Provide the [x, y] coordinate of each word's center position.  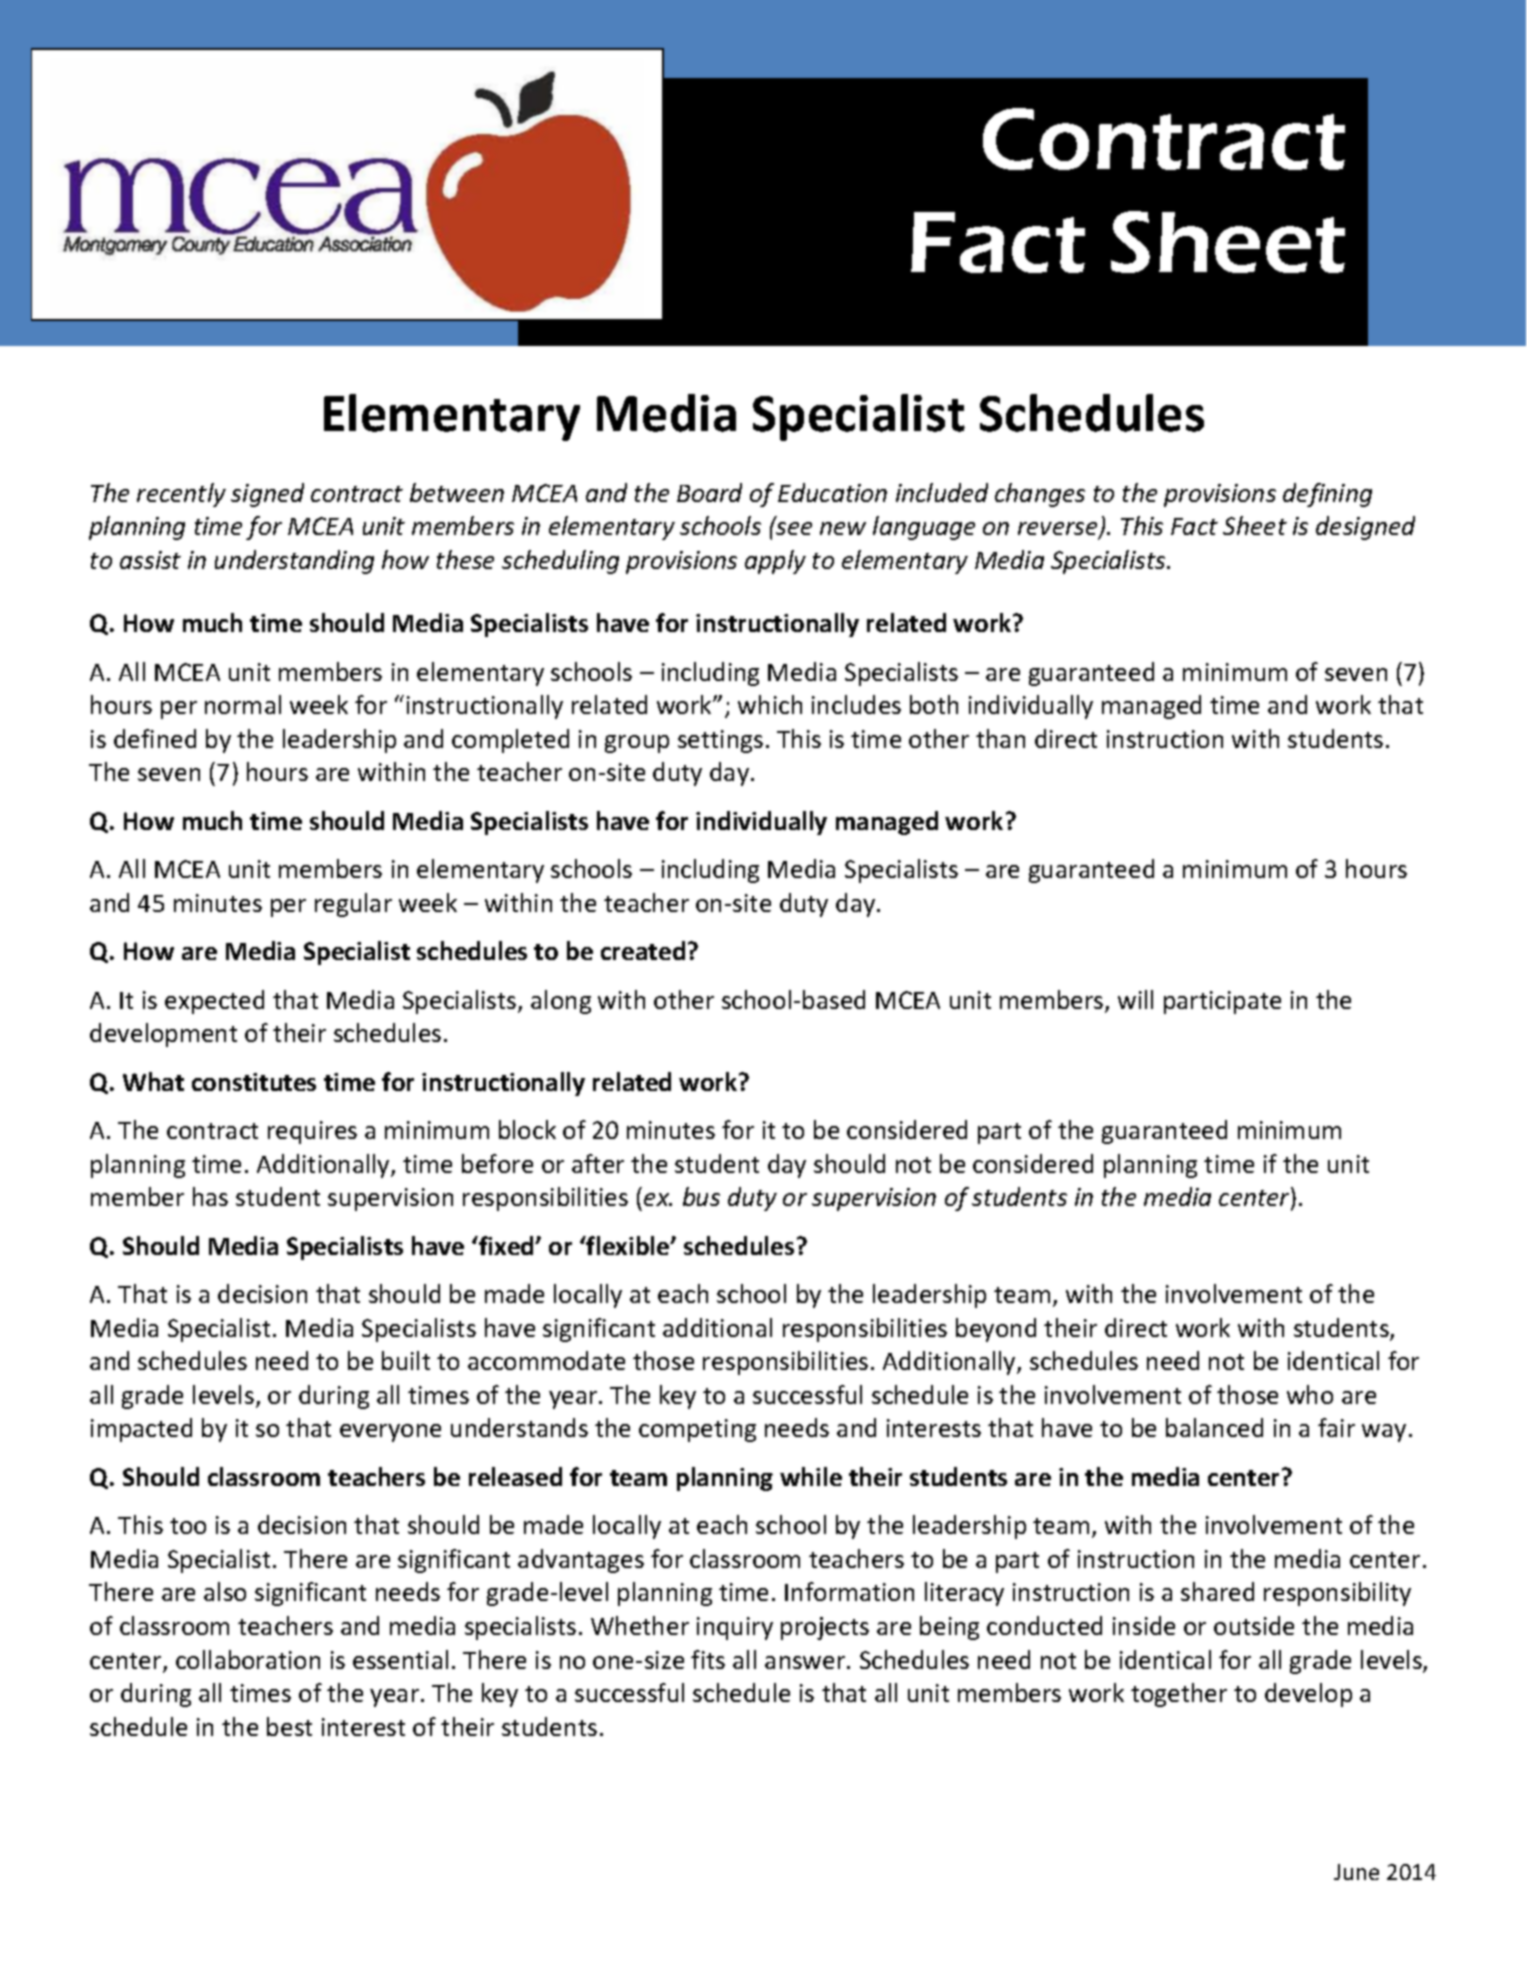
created [643, 950]
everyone [390, 1433]
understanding [294, 562]
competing [697, 1430]
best [289, 1726]
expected [214, 1002]
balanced [1214, 1427]
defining [1327, 495]
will [1135, 999]
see [793, 527]
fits [708, 1659]
